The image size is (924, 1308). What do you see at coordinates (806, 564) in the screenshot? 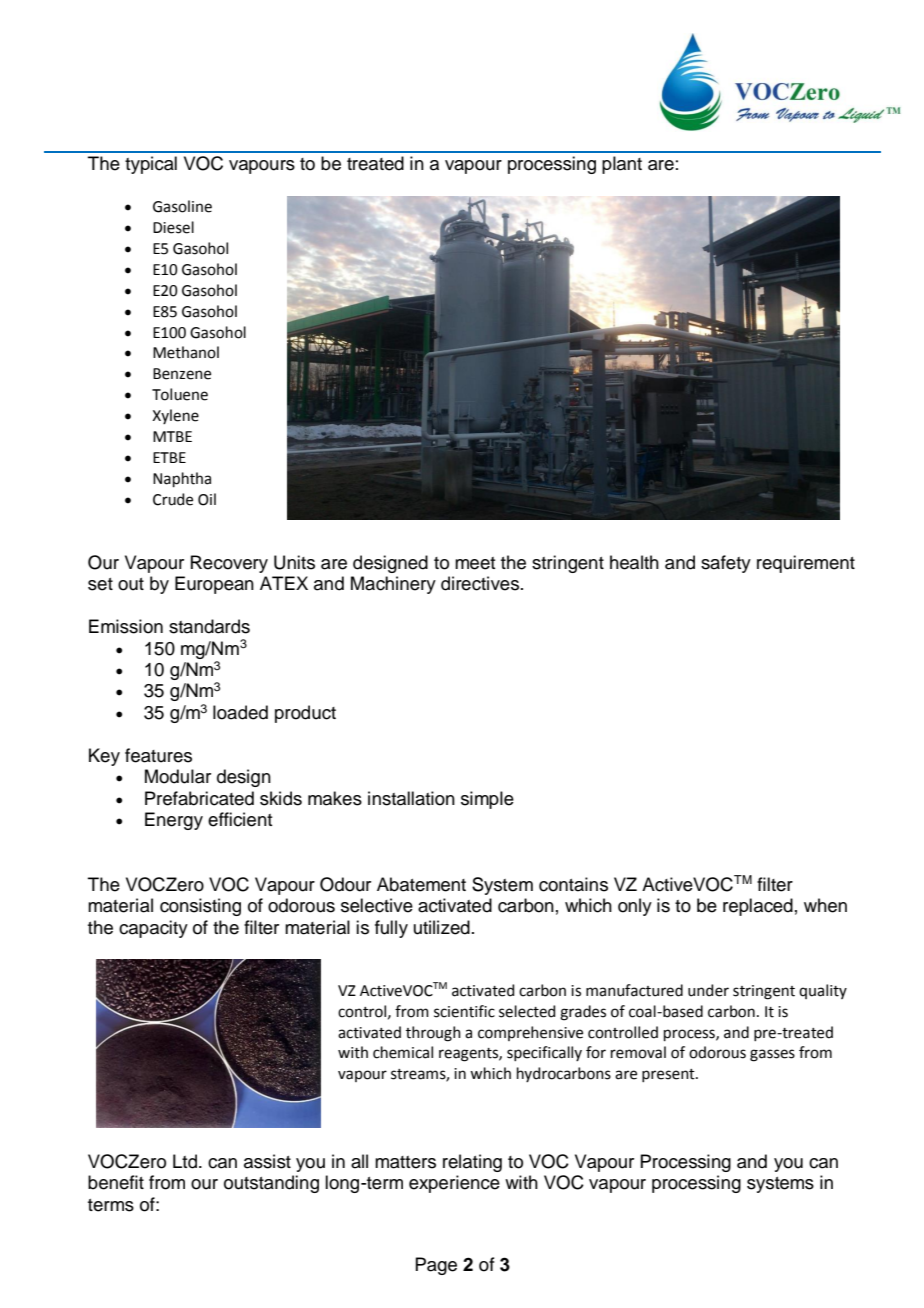
I see `requirement` at bounding box center [806, 564].
